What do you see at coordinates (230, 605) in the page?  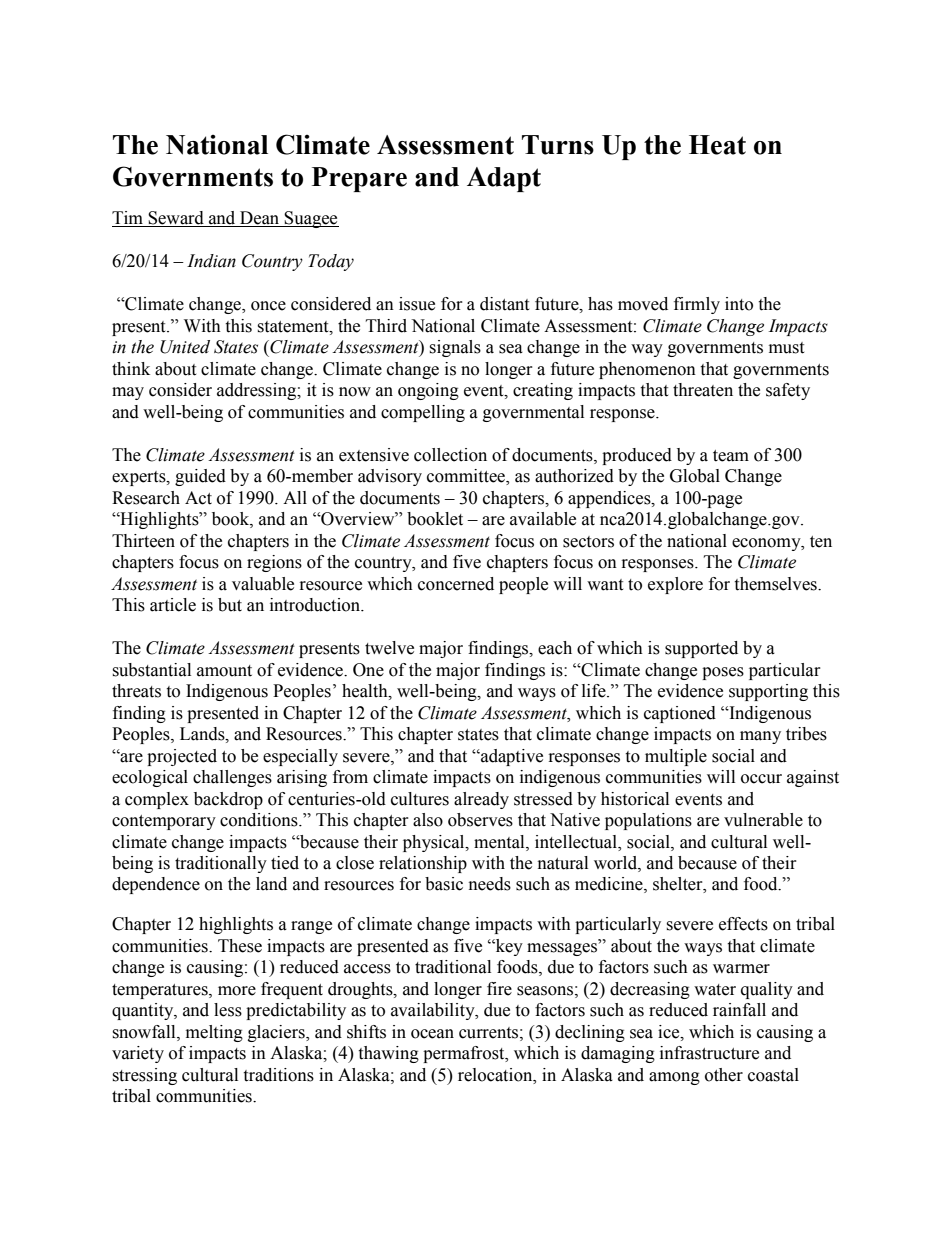 I see `but` at bounding box center [230, 605].
